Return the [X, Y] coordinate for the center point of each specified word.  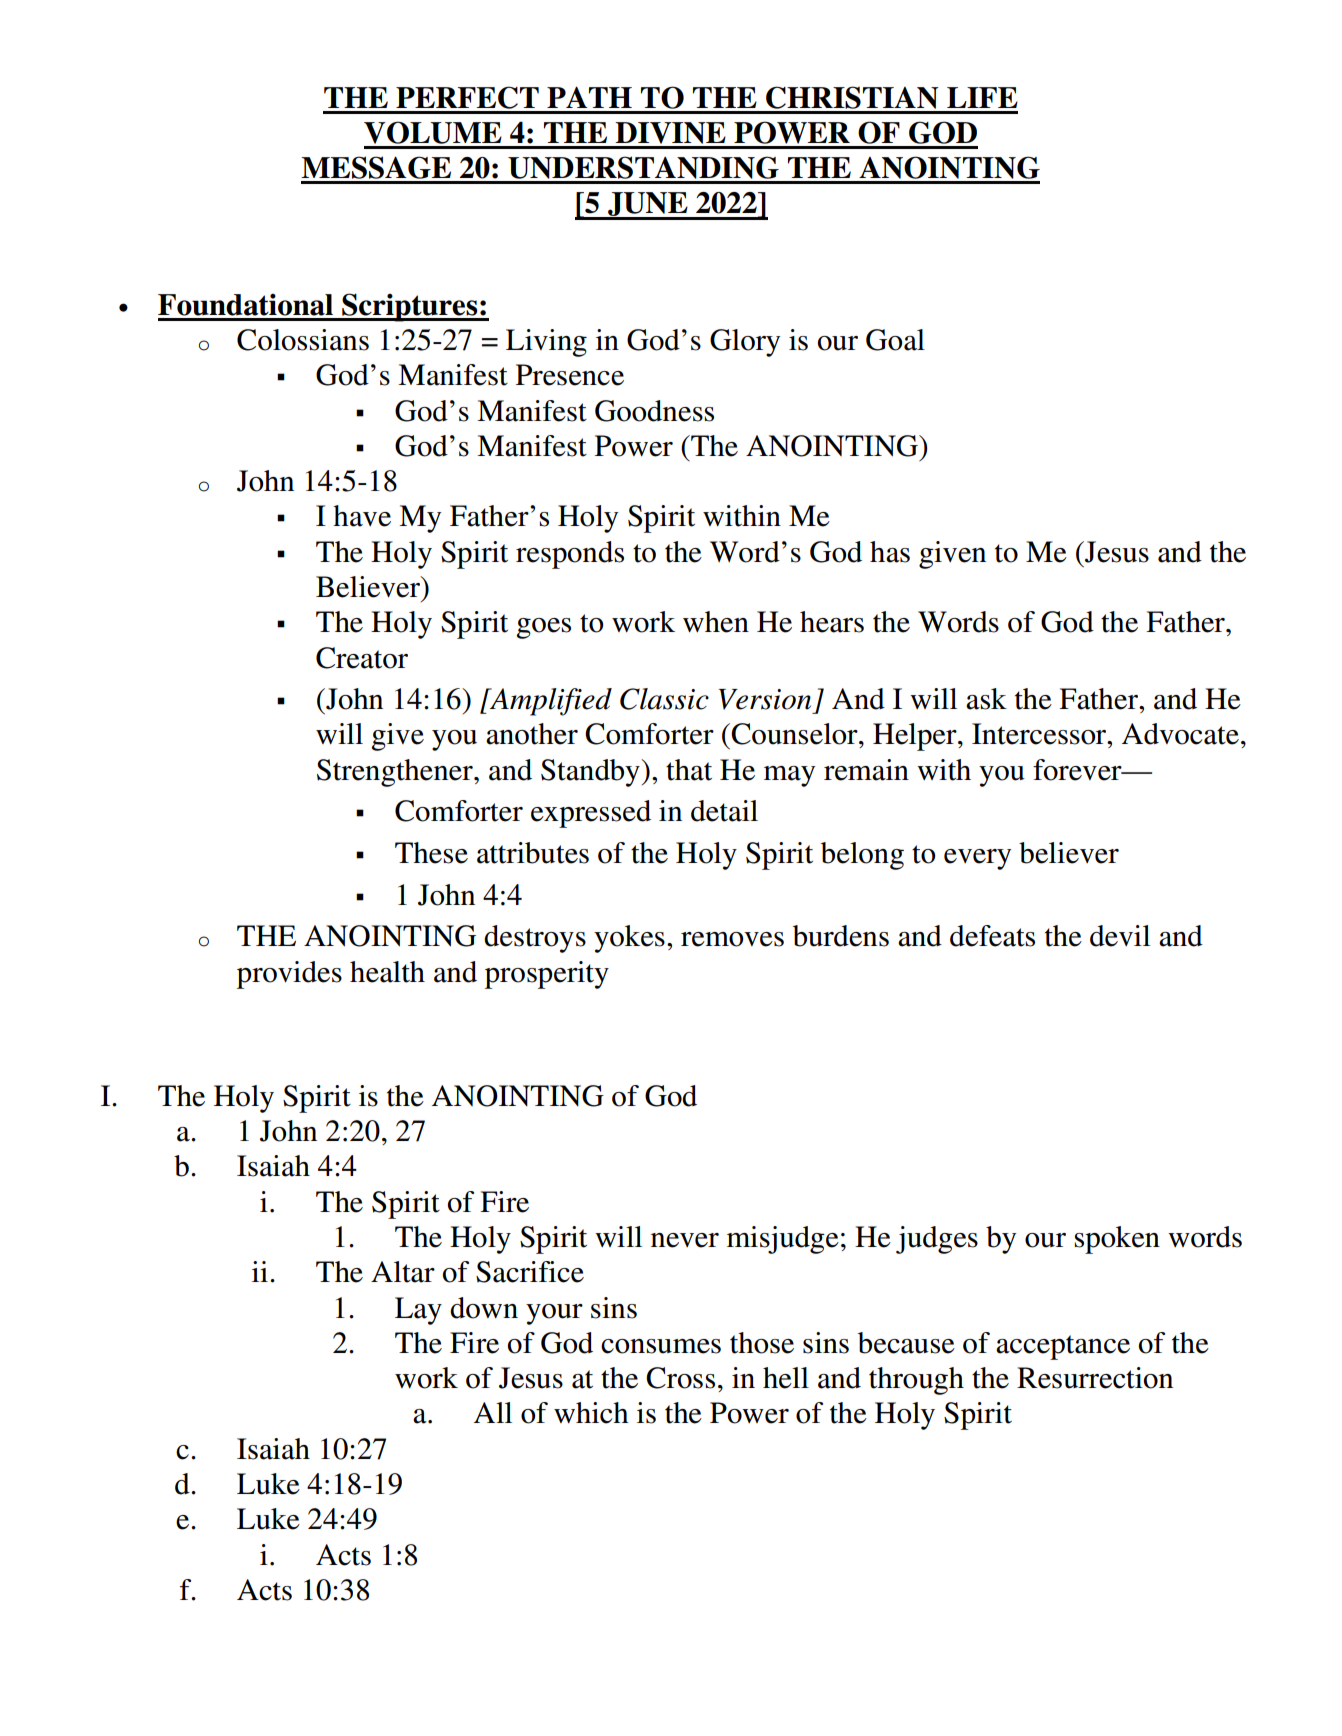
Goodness [654, 411]
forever [1078, 770]
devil [1120, 936]
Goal [895, 340]
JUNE [648, 205]
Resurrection [1095, 1378]
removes [732, 939]
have [362, 516]
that [689, 770]
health [387, 972]
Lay [418, 1311]
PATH [589, 97]
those [762, 1343]
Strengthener [396, 773]
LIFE [982, 97]
